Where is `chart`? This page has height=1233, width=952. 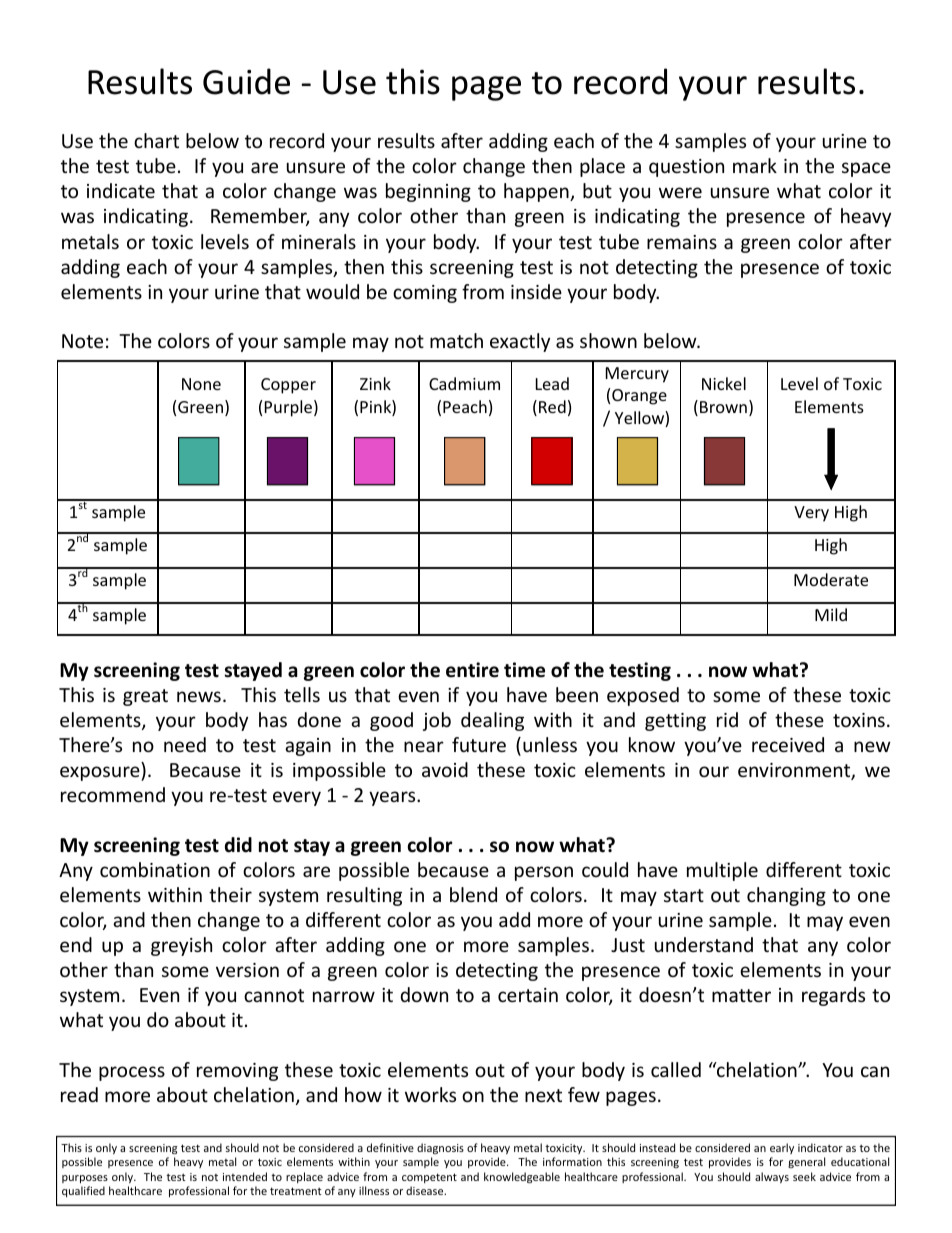 chart is located at coordinates (156, 140).
